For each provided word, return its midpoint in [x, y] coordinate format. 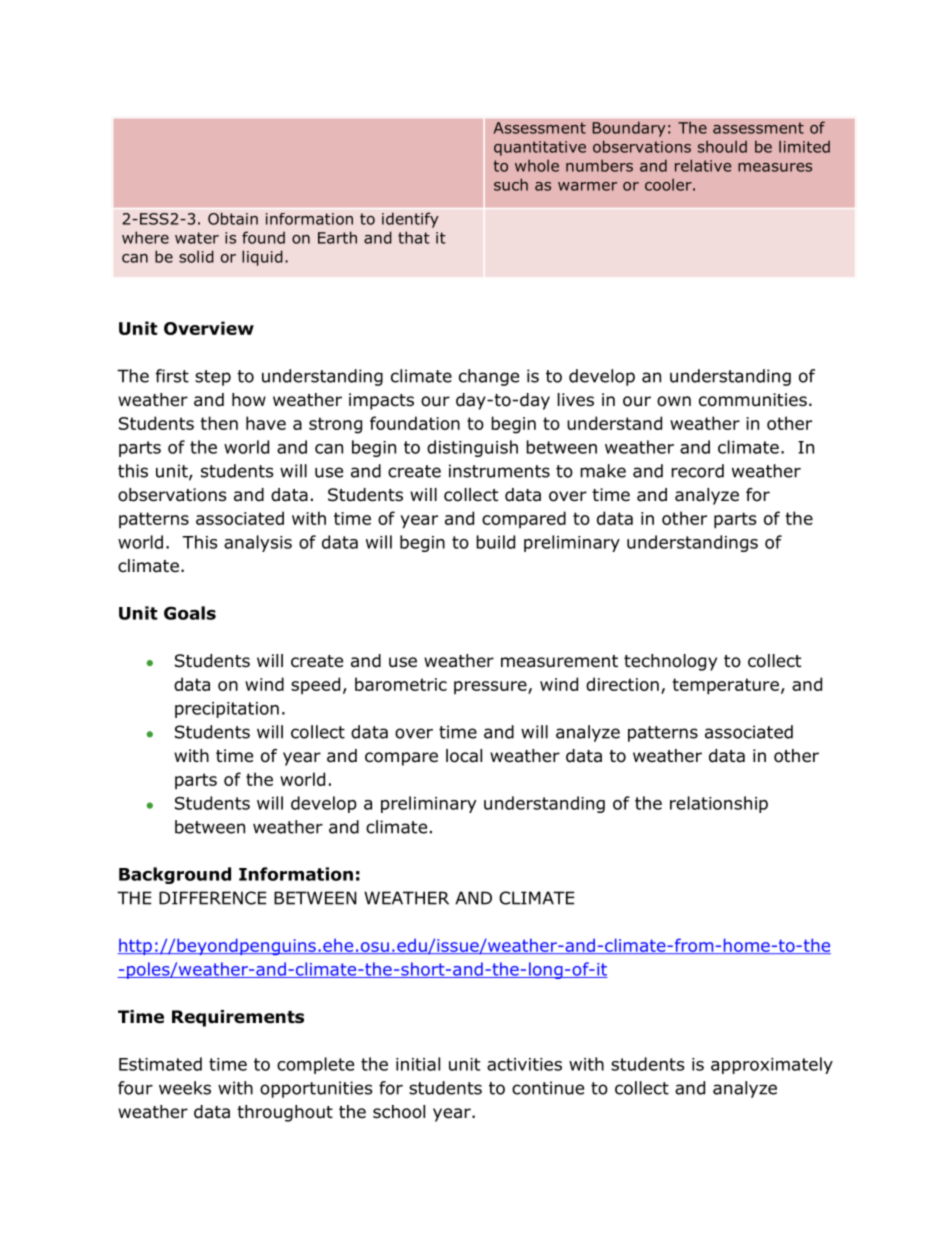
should [722, 147]
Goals [190, 613]
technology [670, 662]
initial [418, 1064]
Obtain [233, 218]
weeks [185, 1088]
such [511, 184]
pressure [491, 687]
